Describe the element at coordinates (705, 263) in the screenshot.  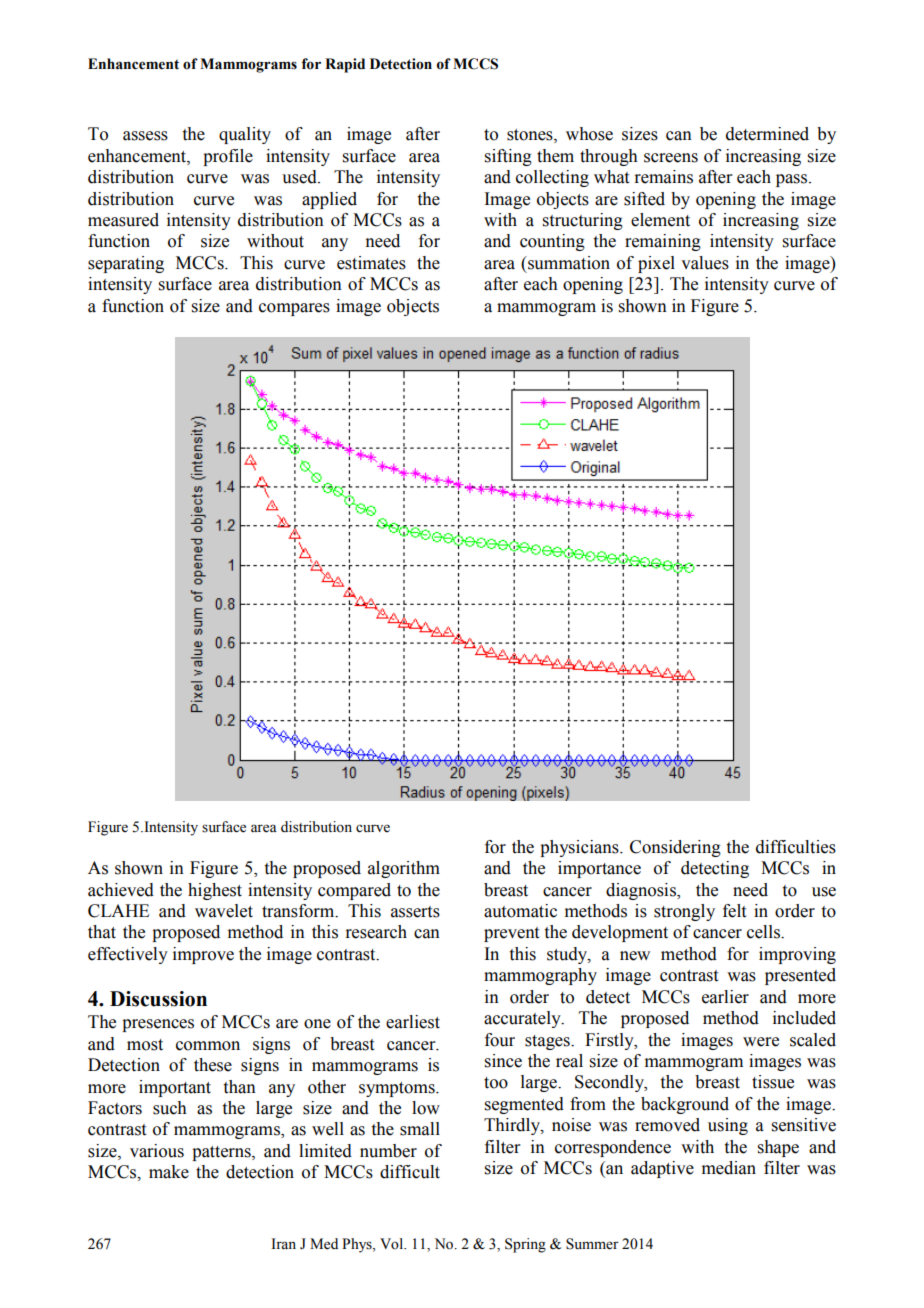
I see `values` at that location.
